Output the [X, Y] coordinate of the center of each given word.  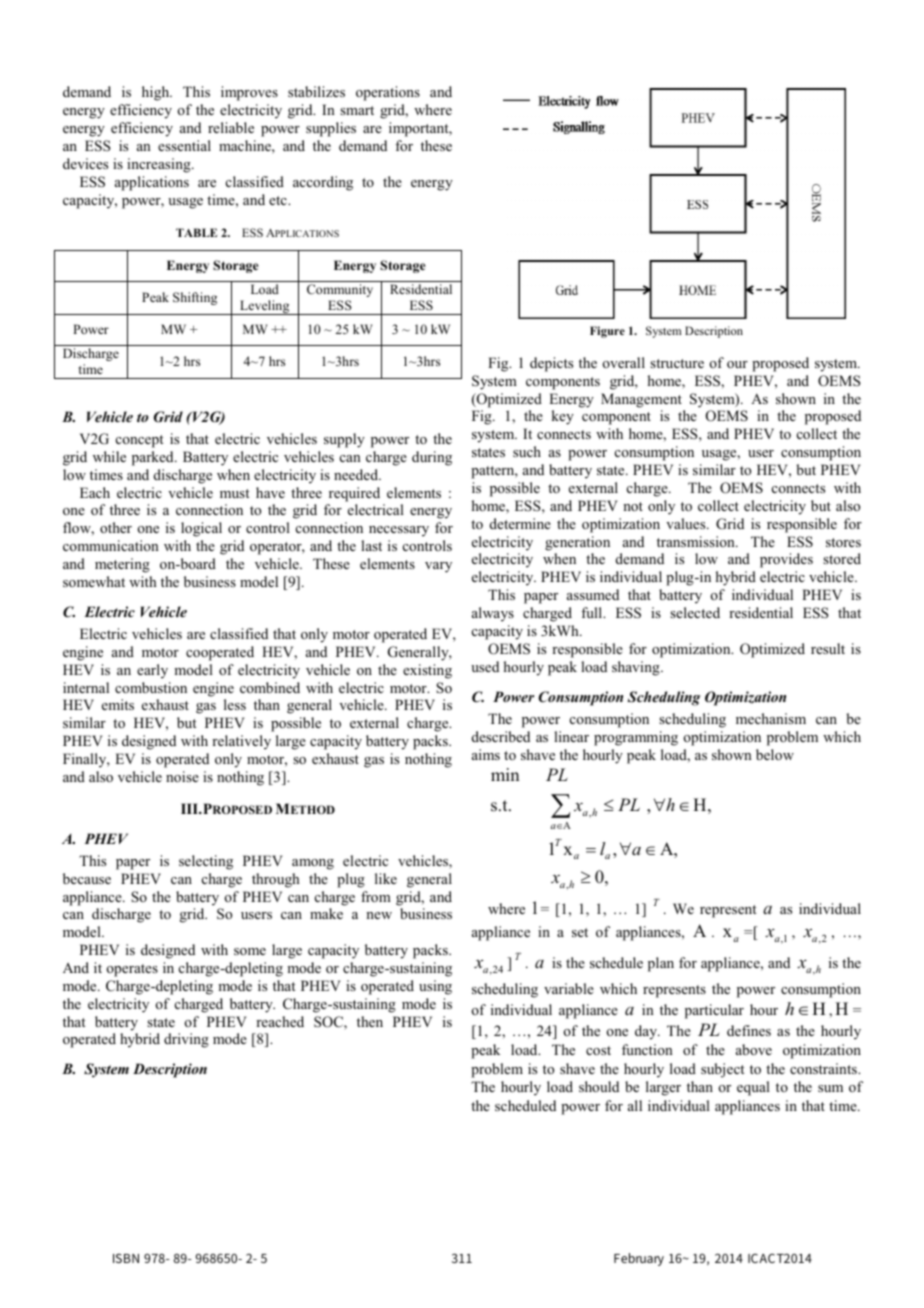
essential [184, 145]
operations [388, 93]
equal [753, 1088]
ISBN [126, 1258]
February [639, 1259]
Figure [607, 332]
